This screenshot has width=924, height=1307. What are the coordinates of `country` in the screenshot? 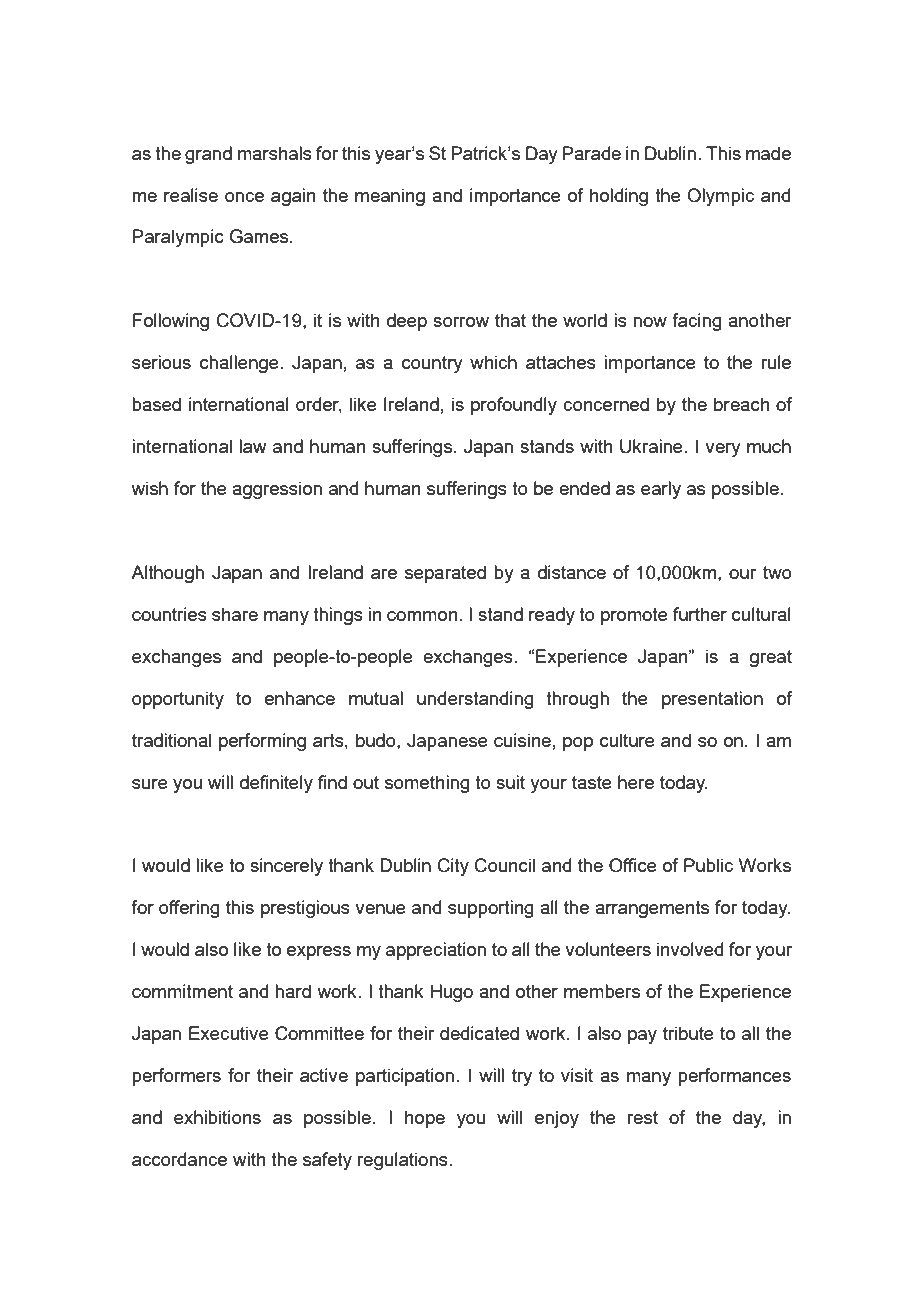 It's located at (432, 364).
